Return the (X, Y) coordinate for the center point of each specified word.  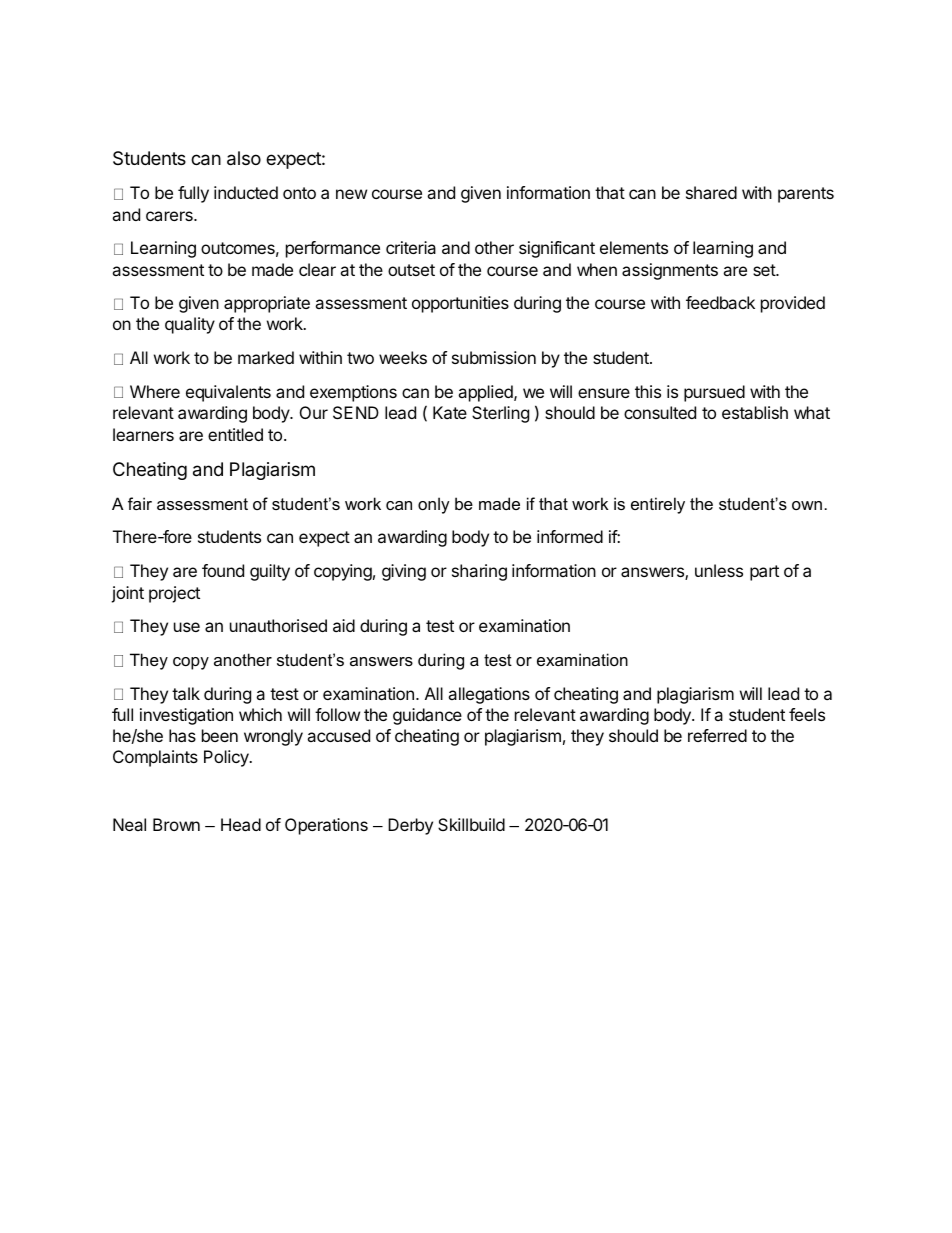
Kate (450, 412)
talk (186, 693)
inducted (246, 192)
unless (719, 570)
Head (241, 824)
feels (807, 714)
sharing (479, 572)
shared (711, 192)
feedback (720, 302)
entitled (235, 434)
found (223, 570)
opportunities (460, 304)
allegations (489, 695)
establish (755, 412)
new (351, 194)
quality (190, 325)
